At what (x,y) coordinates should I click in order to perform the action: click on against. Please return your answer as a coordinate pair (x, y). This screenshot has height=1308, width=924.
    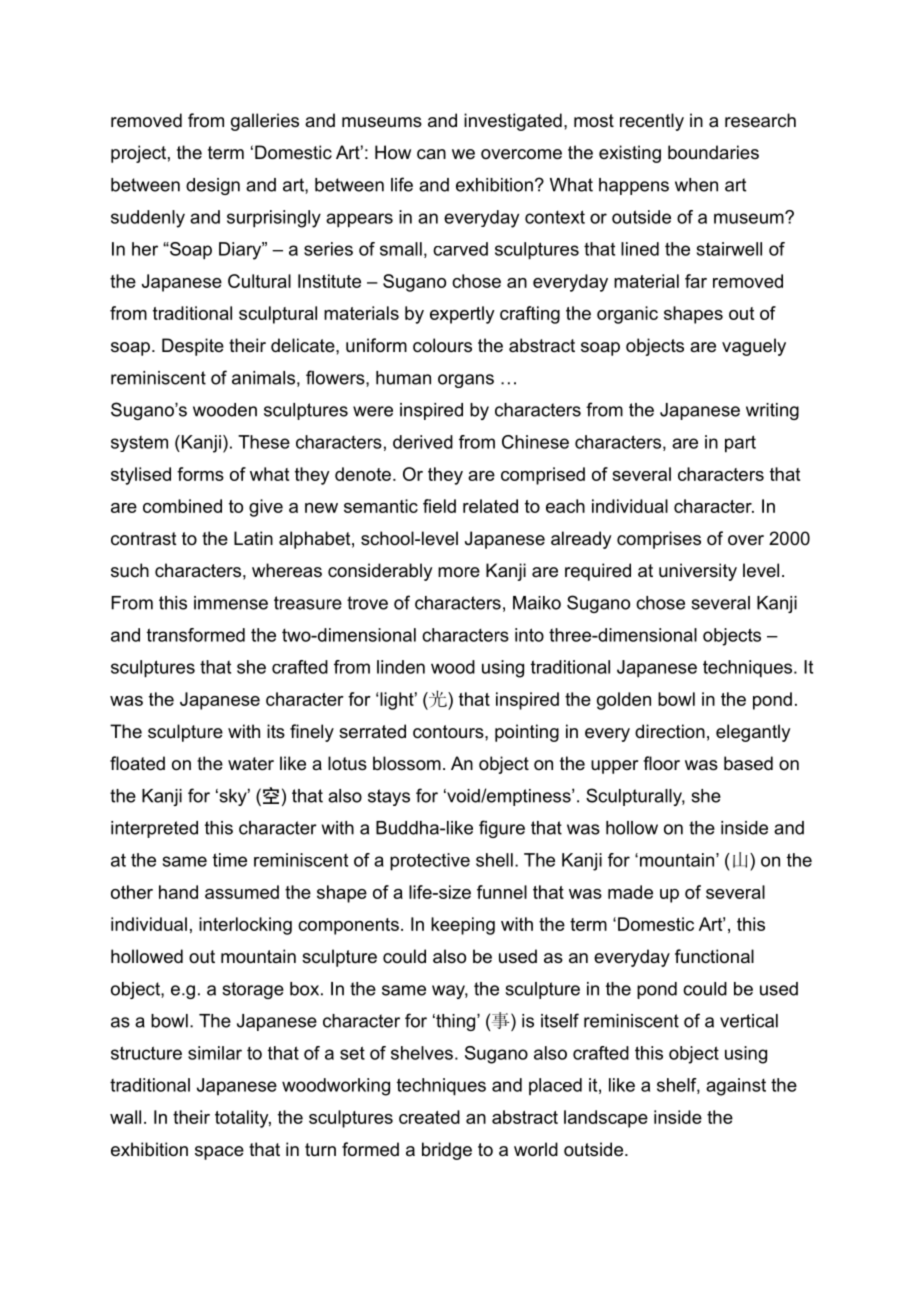
    Looking at the image, I should click on (736, 1087).
